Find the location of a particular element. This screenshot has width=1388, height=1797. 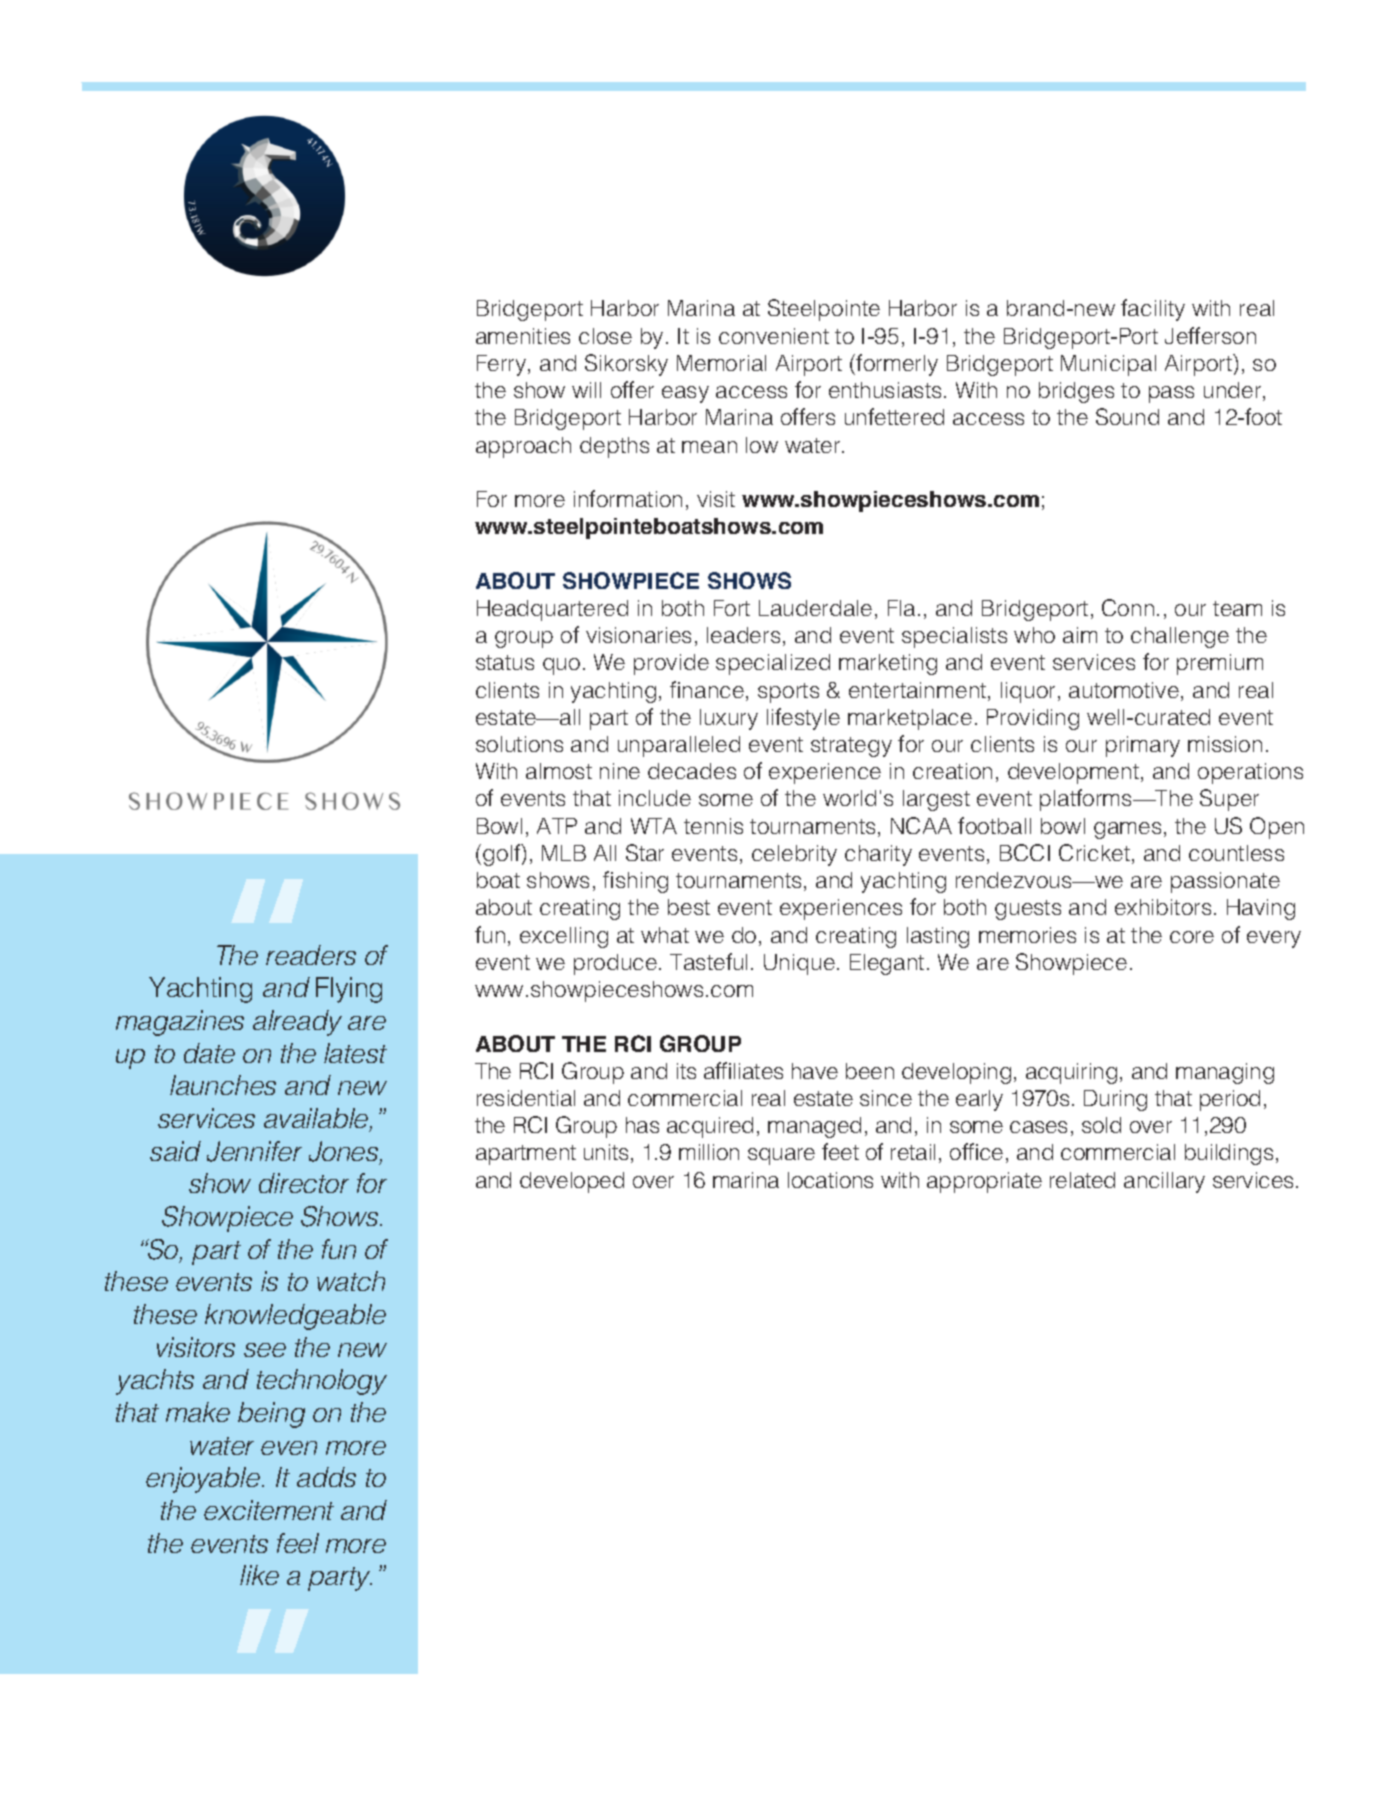

readers is located at coordinates (311, 955).
